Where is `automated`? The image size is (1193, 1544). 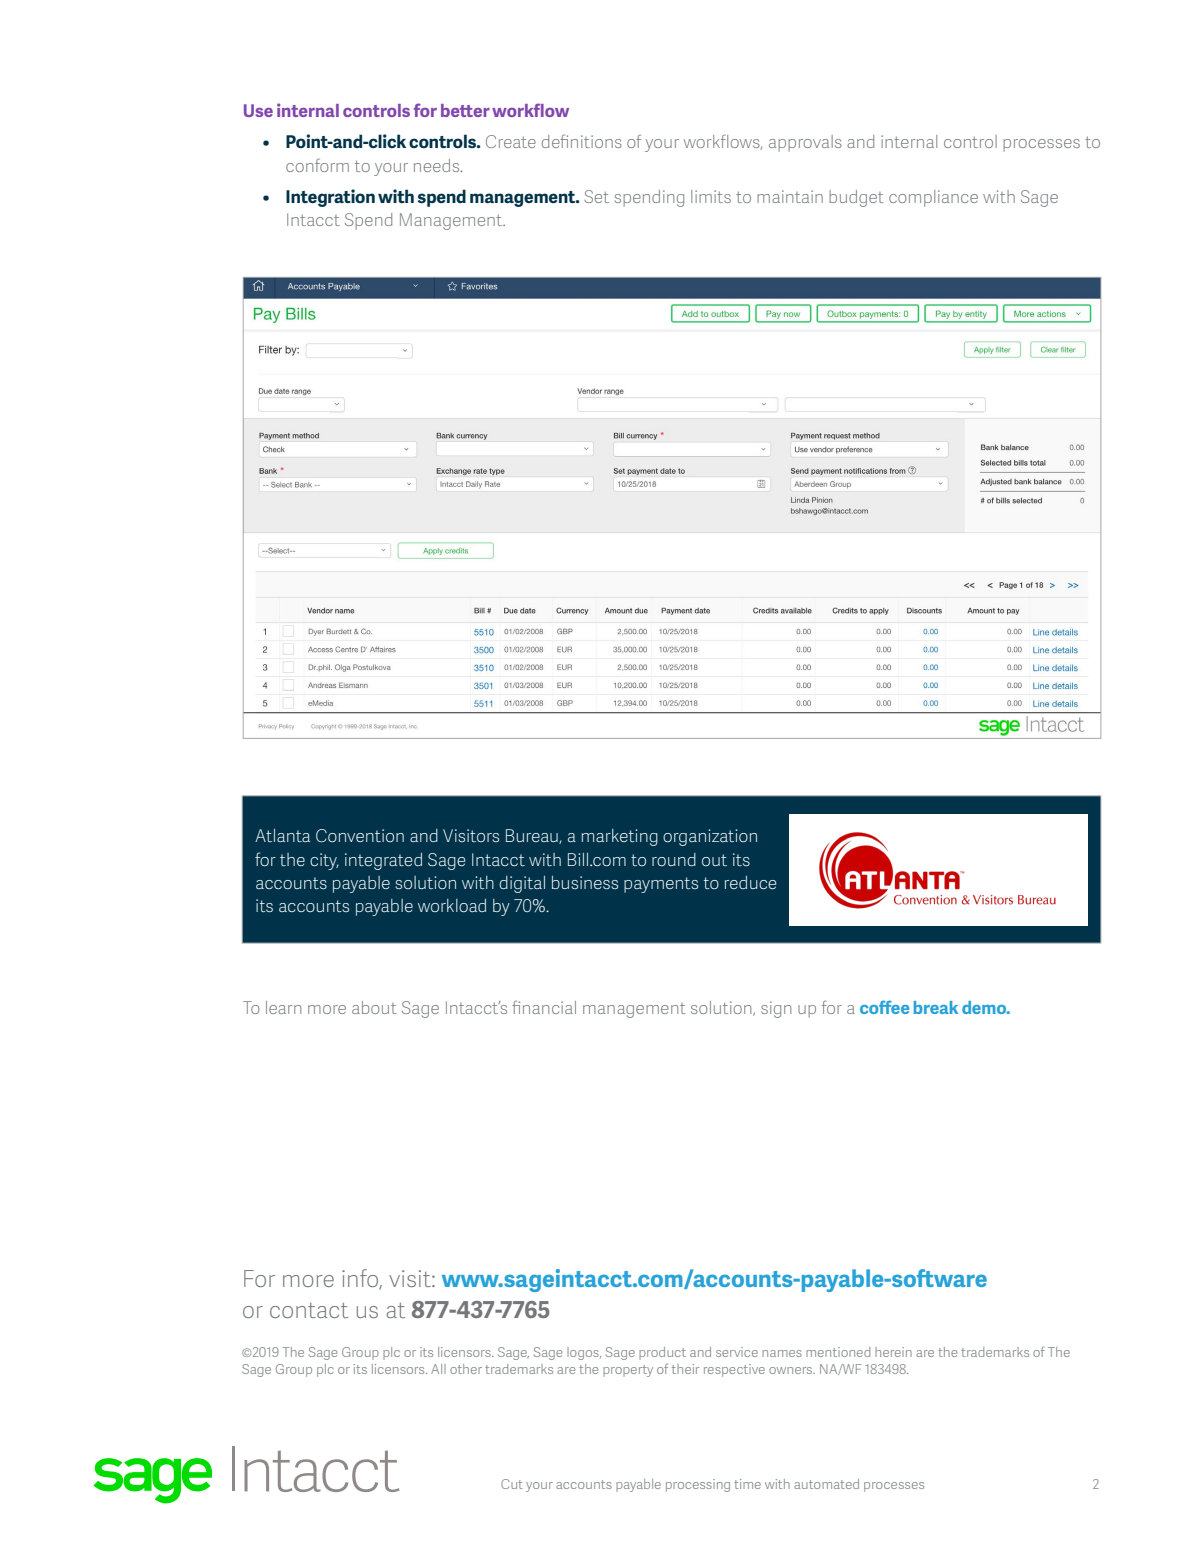 automated is located at coordinates (826, 1484).
